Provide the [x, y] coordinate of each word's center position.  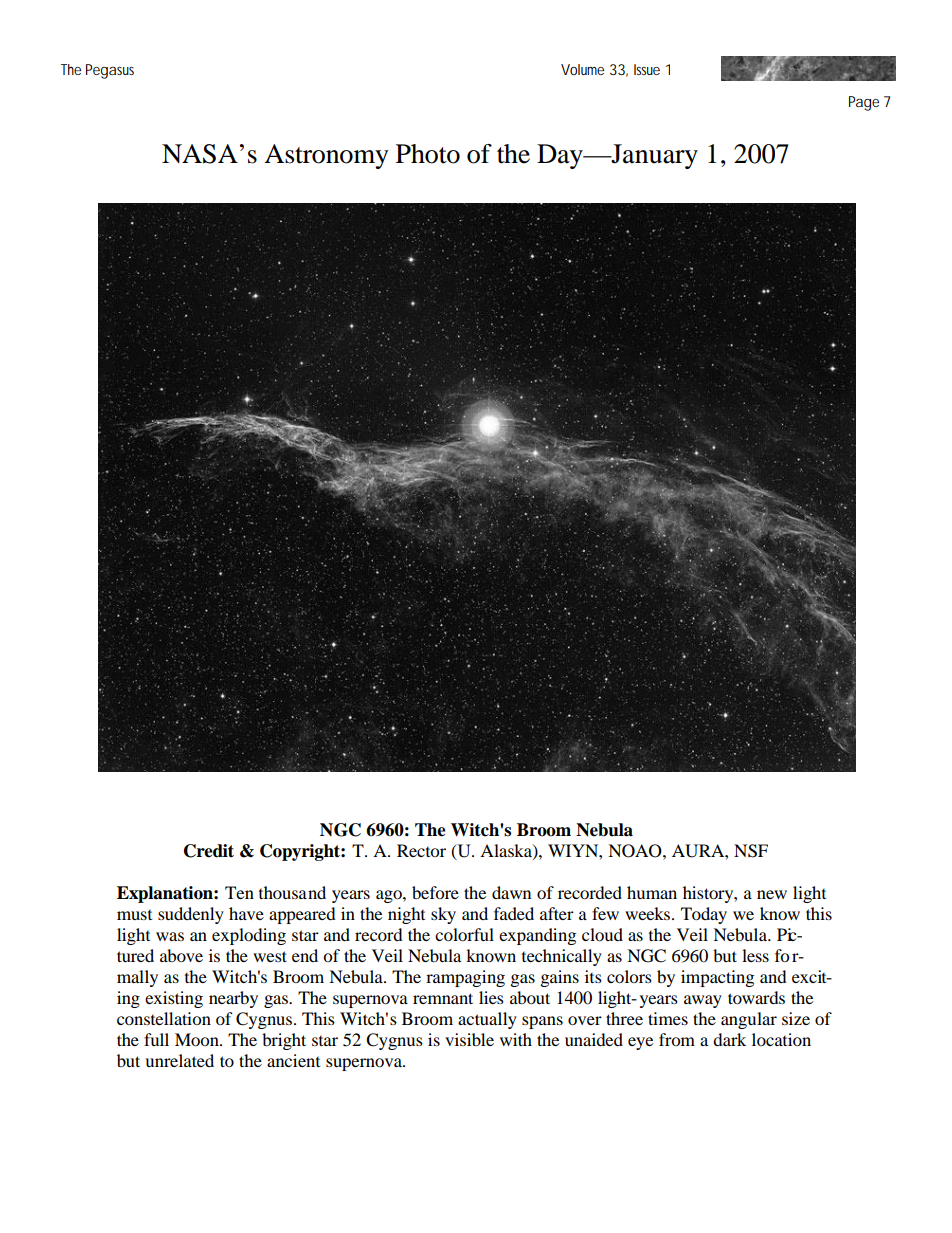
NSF [751, 851]
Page [864, 103]
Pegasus [110, 71]
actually [487, 1020]
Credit [209, 851]
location [781, 1039]
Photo [428, 154]
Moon [198, 1039]
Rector [421, 850]
